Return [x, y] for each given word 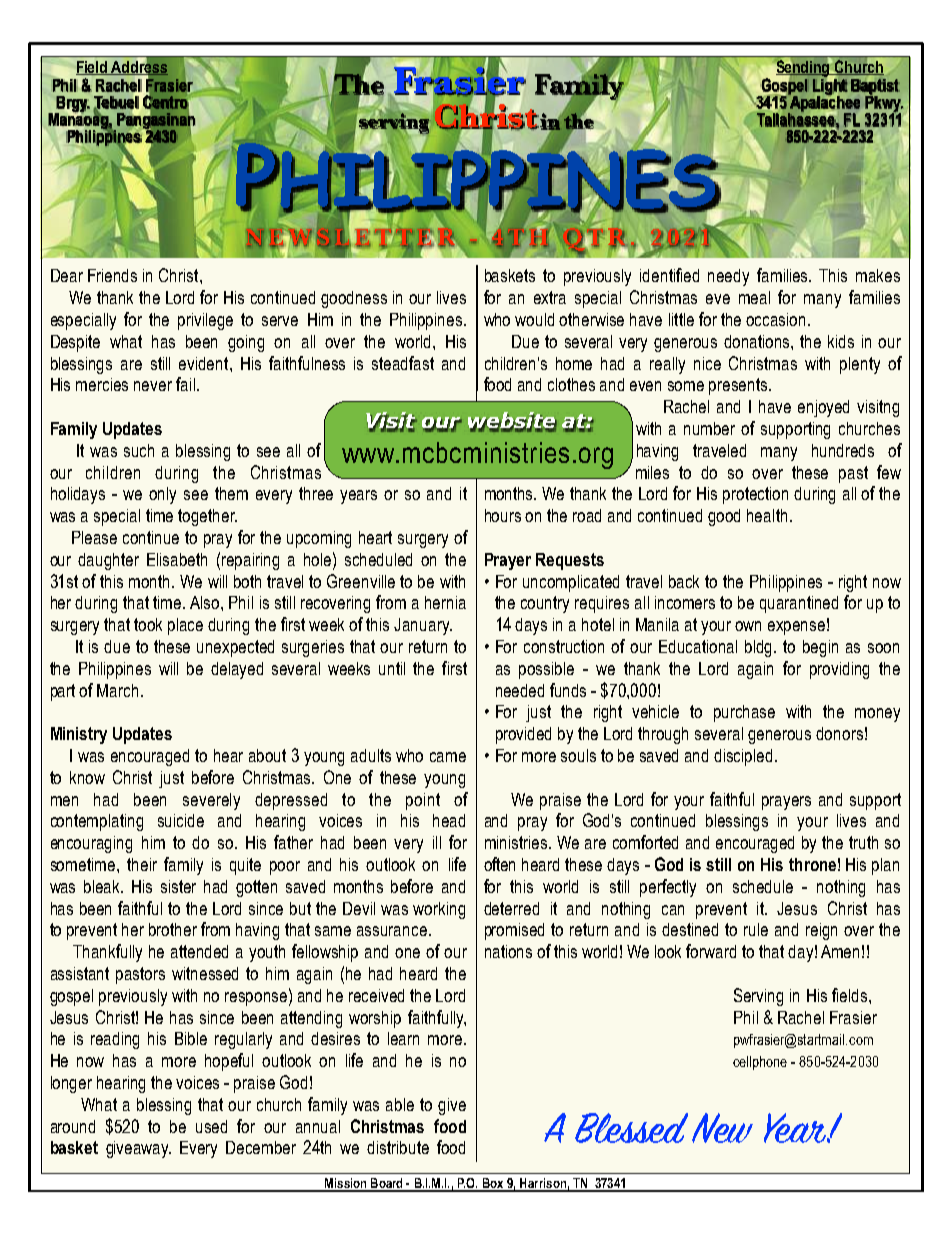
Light [830, 87]
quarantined [799, 604]
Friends [112, 275]
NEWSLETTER [351, 237]
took [148, 624]
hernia [445, 602]
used [211, 1126]
